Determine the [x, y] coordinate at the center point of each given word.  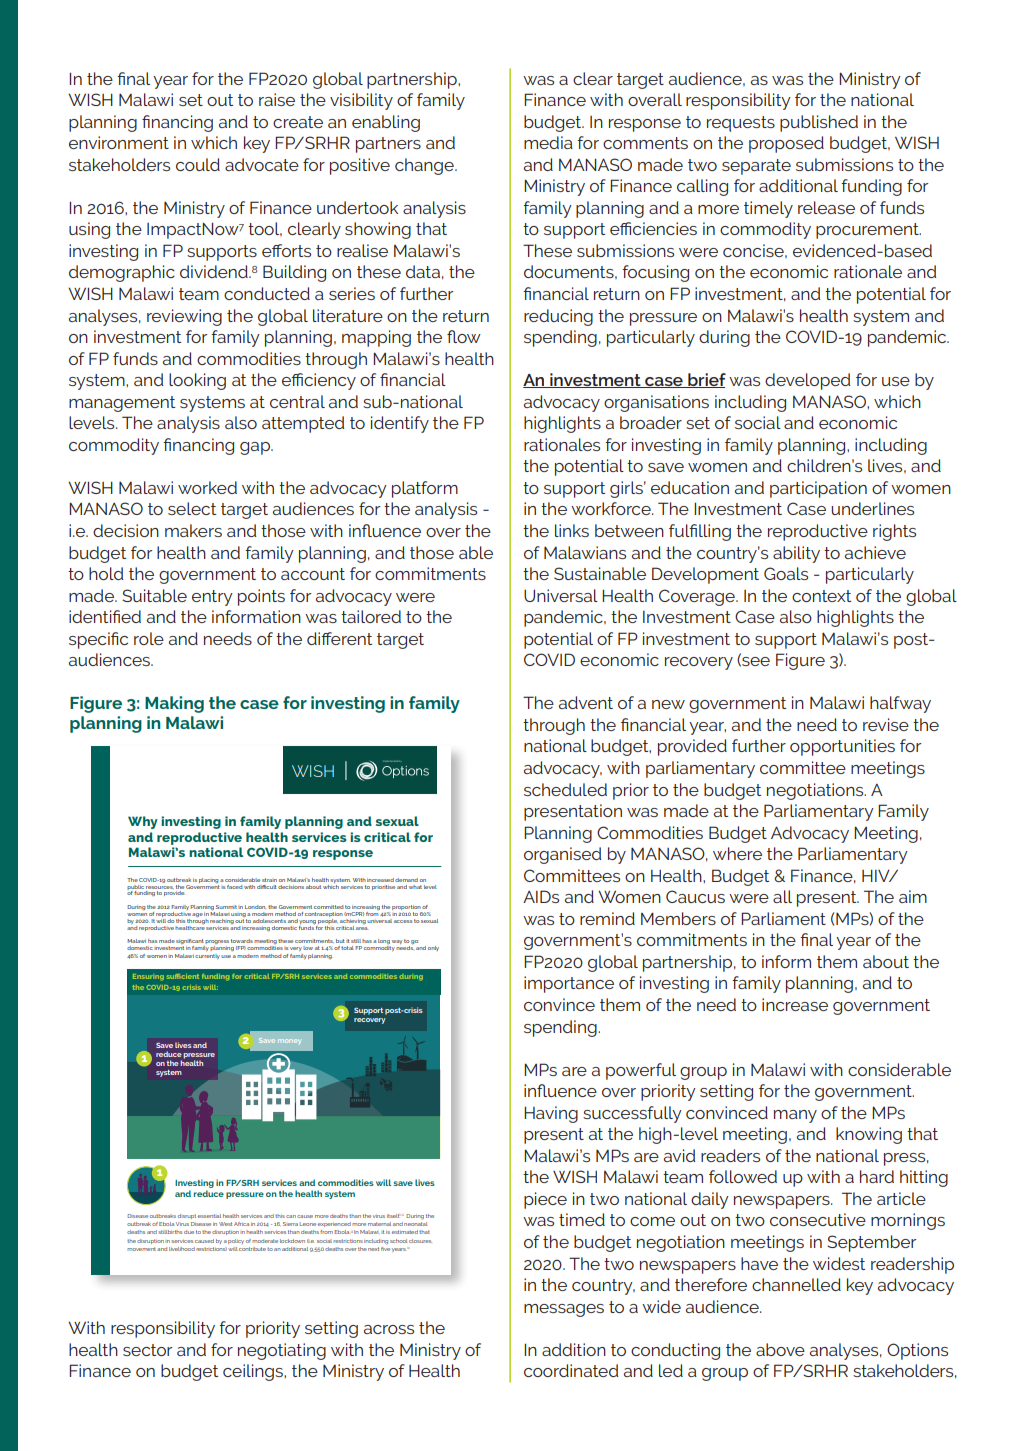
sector [147, 1350]
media [548, 142]
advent [586, 702]
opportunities [842, 747]
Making [174, 704]
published [819, 123]
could [198, 164]
